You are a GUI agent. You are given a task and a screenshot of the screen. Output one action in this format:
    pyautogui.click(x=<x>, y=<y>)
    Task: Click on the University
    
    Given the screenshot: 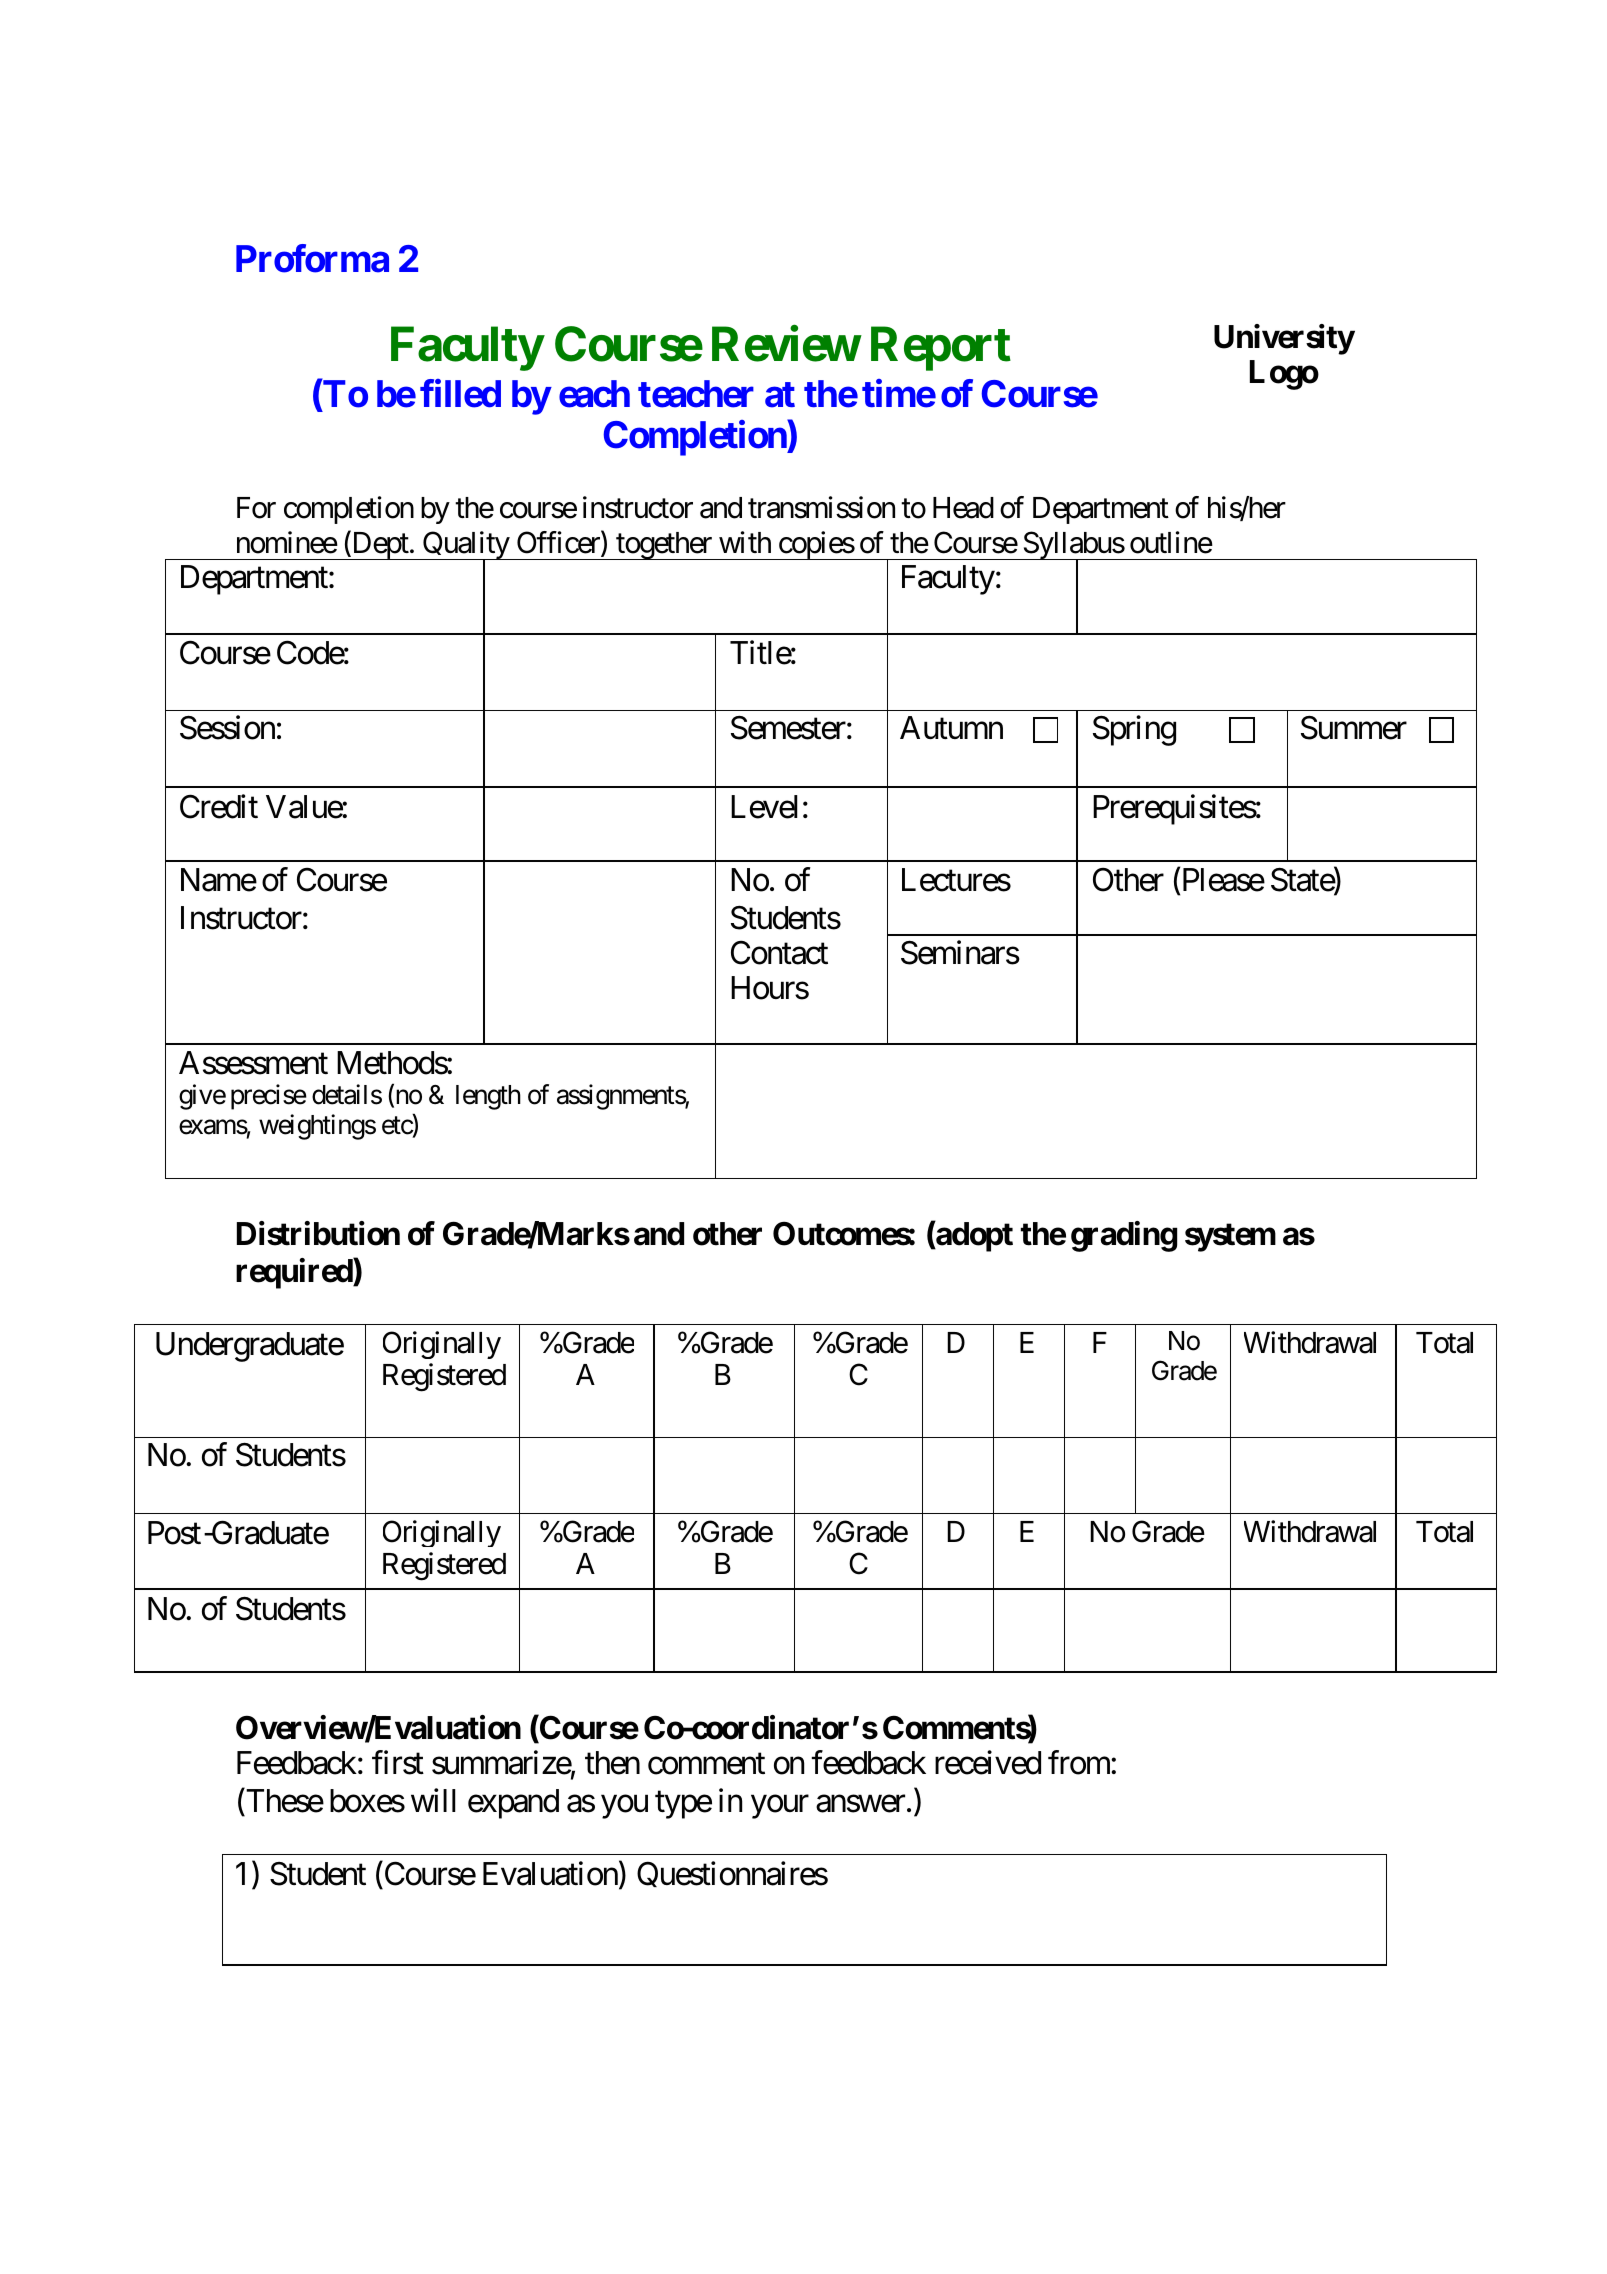 What is the action you would take?
    pyautogui.click(x=1284, y=339)
